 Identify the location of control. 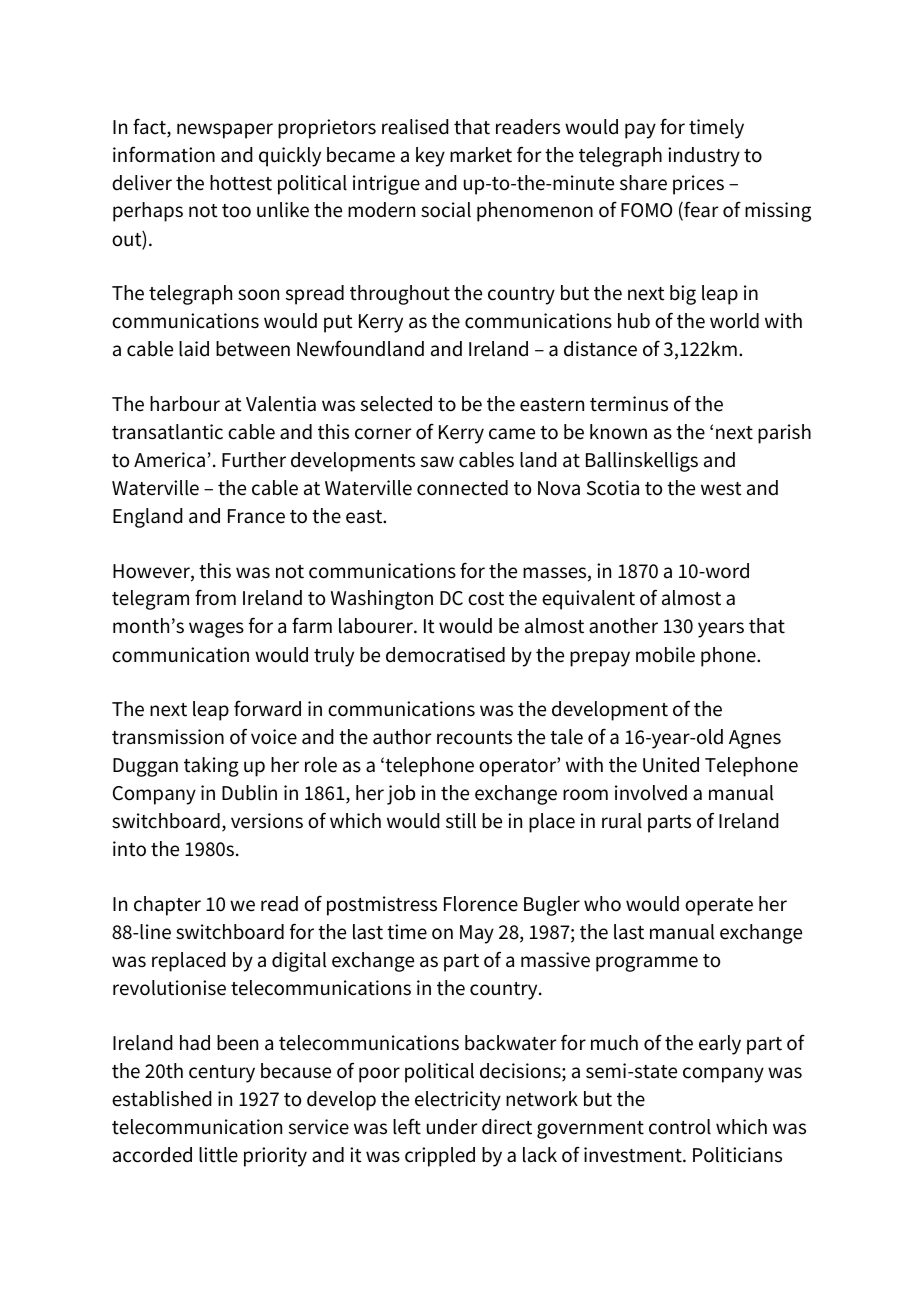
(680, 1127).
